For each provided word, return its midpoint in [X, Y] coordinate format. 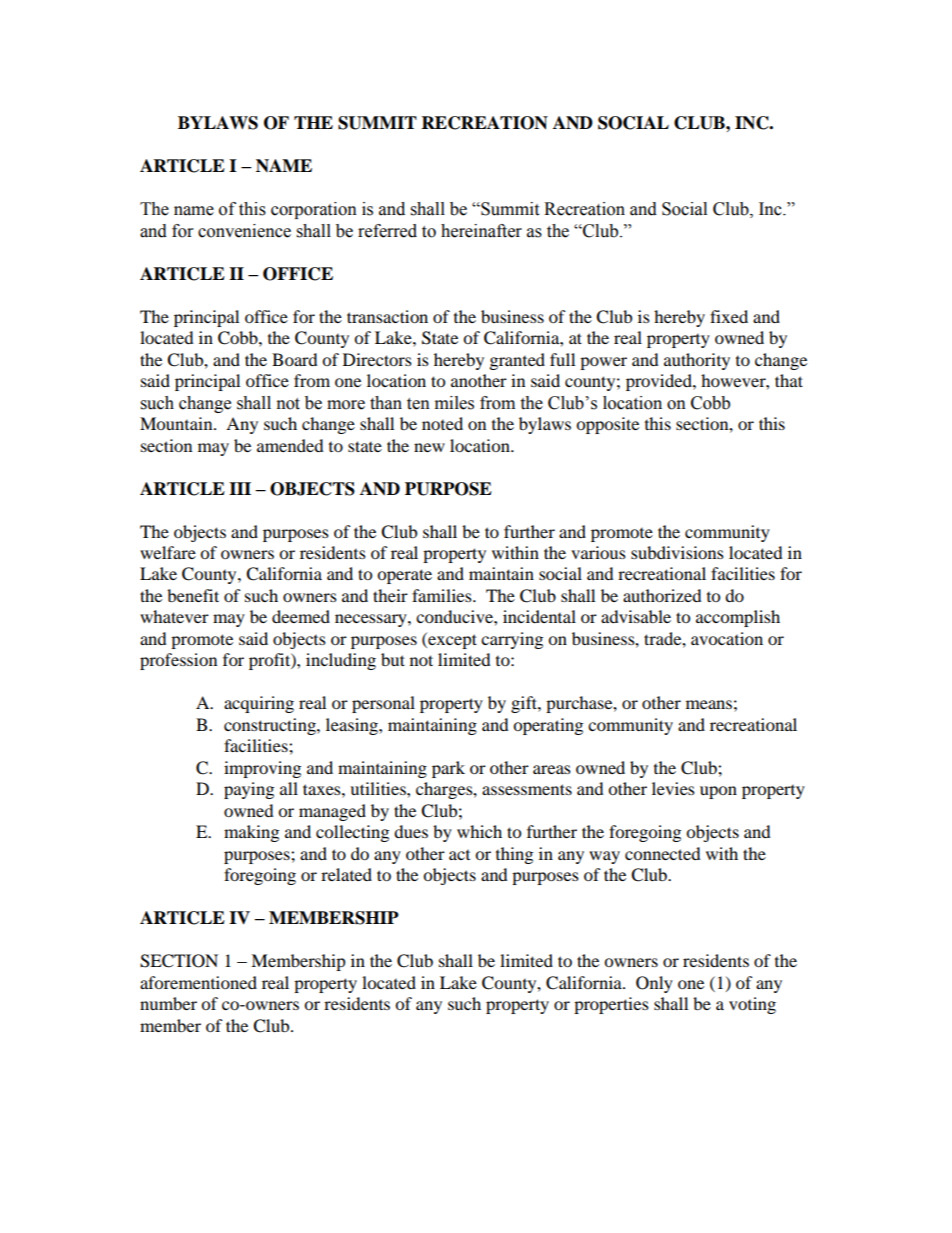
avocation [727, 638]
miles [454, 403]
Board [295, 359]
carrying [512, 640]
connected [663, 853]
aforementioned [198, 982]
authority [697, 361]
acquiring [259, 704]
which [479, 831]
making [251, 833]
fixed [729, 316]
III [240, 488]
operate [404, 576]
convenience [244, 231]
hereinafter [481, 231]
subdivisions [677, 552]
